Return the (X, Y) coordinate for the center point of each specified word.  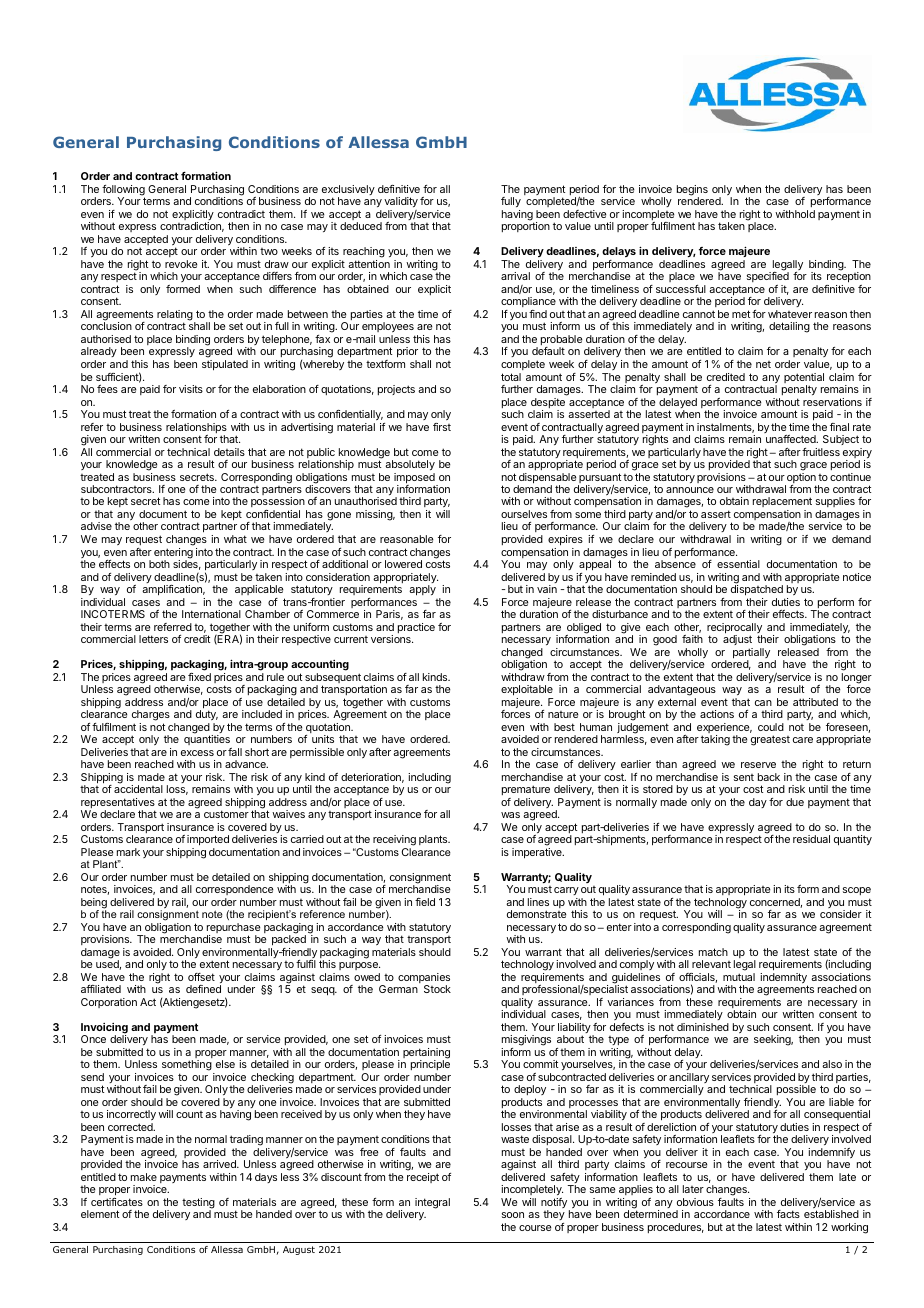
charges (151, 717)
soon (513, 1215)
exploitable (527, 690)
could (771, 727)
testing (198, 1204)
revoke (181, 264)
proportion (526, 227)
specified (768, 279)
